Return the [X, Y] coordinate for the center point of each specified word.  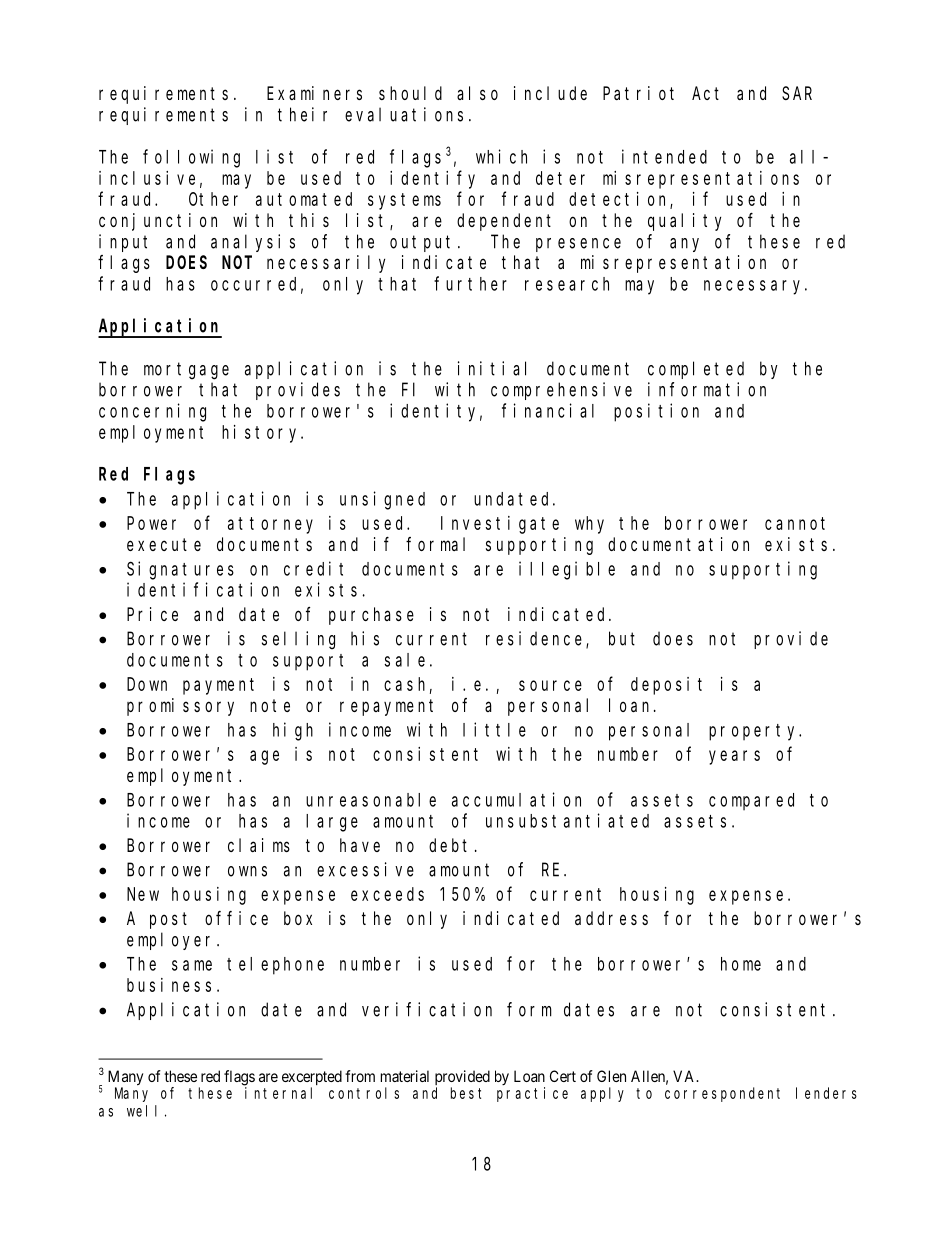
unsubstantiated [567, 820]
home [741, 964]
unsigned [382, 500]
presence [578, 245]
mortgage [186, 371]
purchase [371, 616]
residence [536, 639]
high [293, 731]
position [656, 412]
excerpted [312, 1079]
